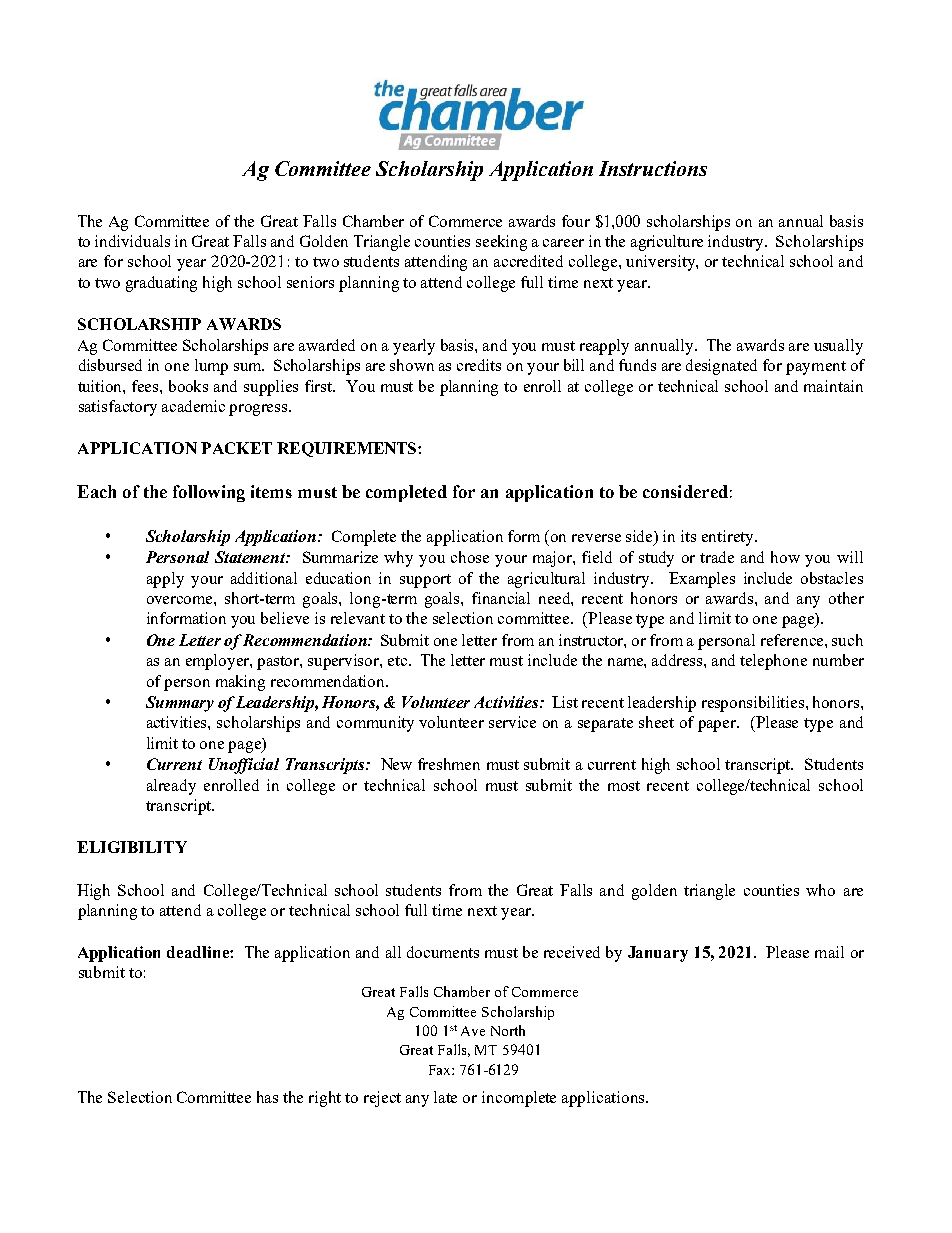  What do you see at coordinates (441, 1070) in the image?
I see `Fax` at bounding box center [441, 1070].
